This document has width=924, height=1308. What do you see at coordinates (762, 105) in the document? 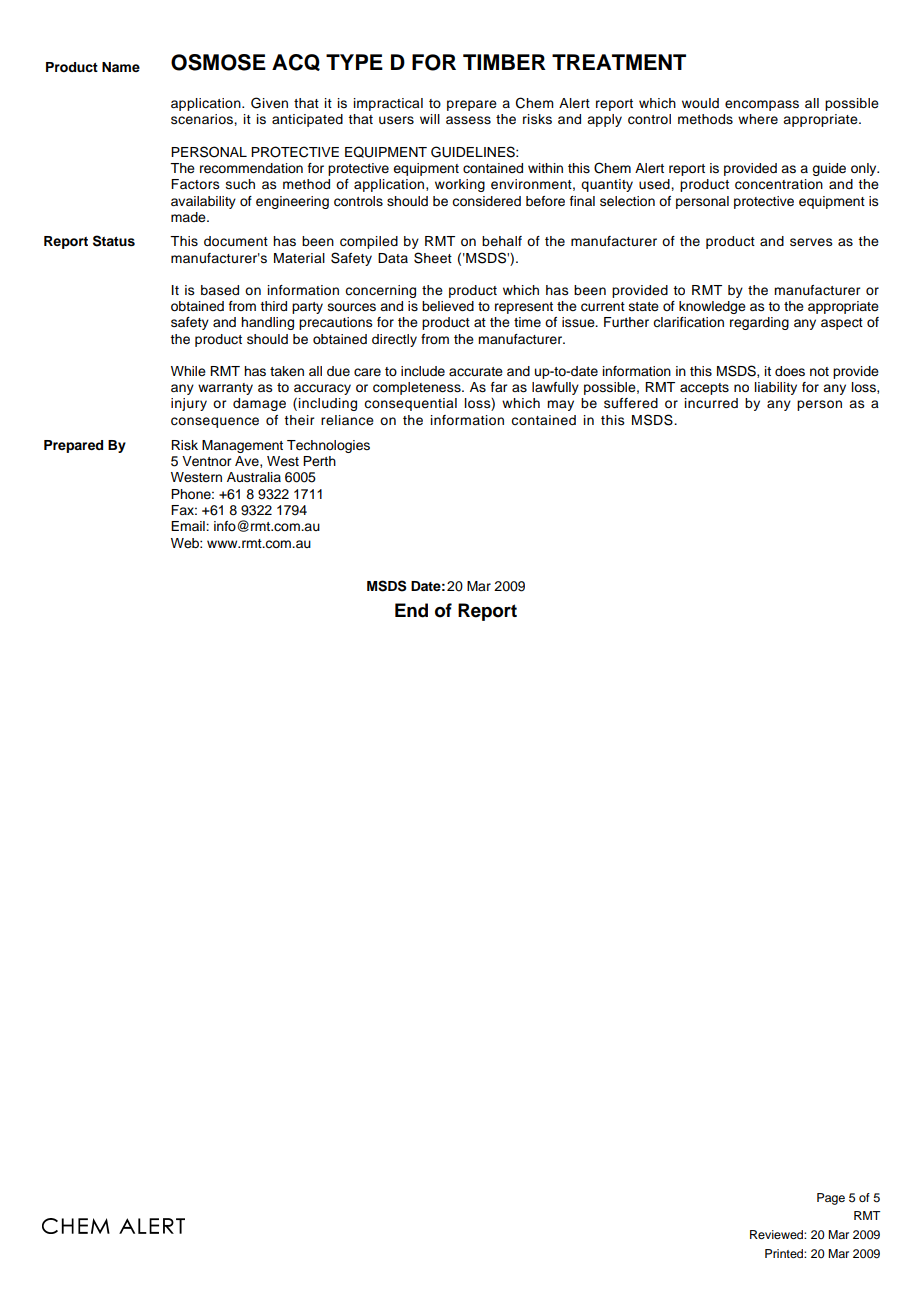
I see `encompass` at bounding box center [762, 105].
